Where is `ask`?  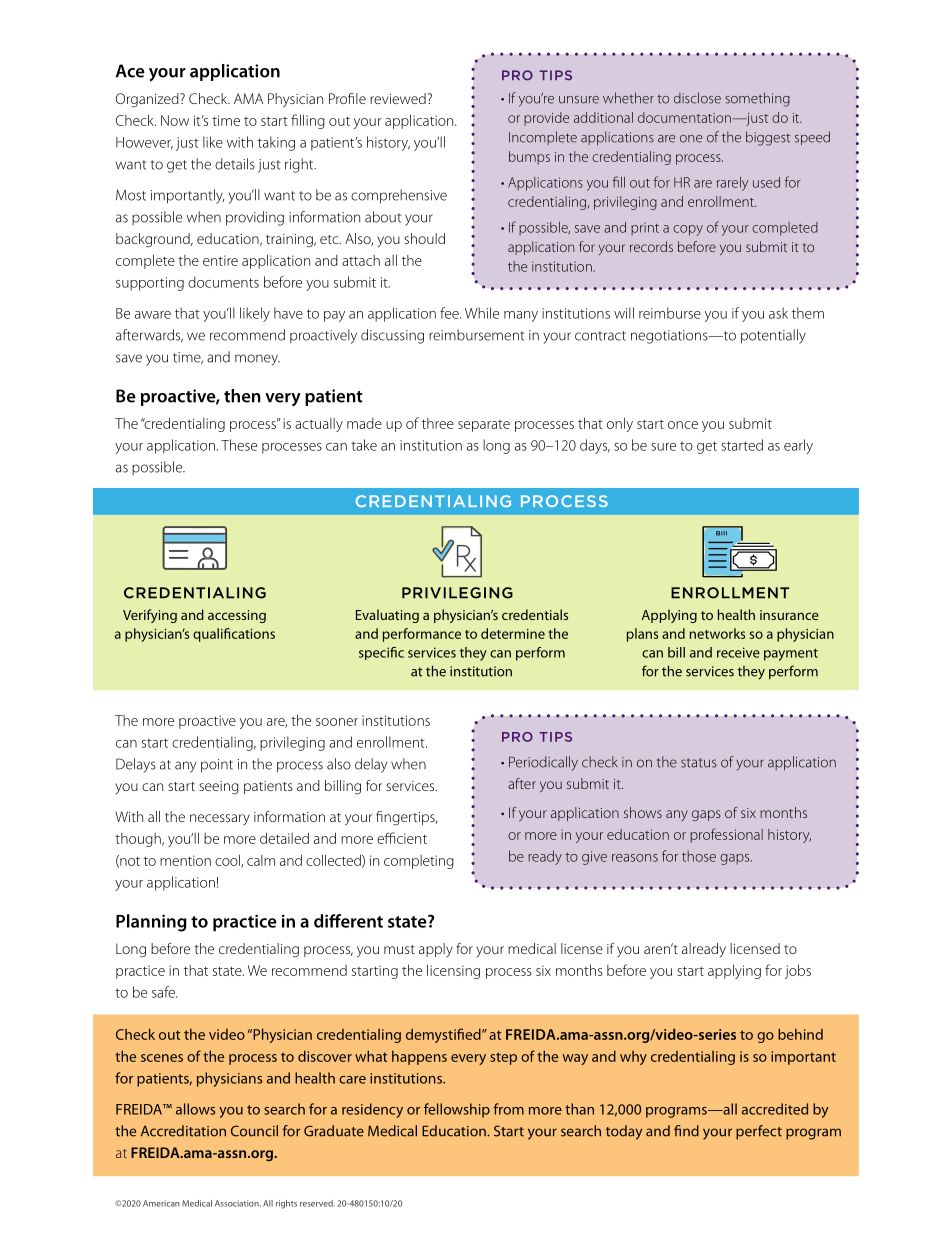 ask is located at coordinates (778, 313).
